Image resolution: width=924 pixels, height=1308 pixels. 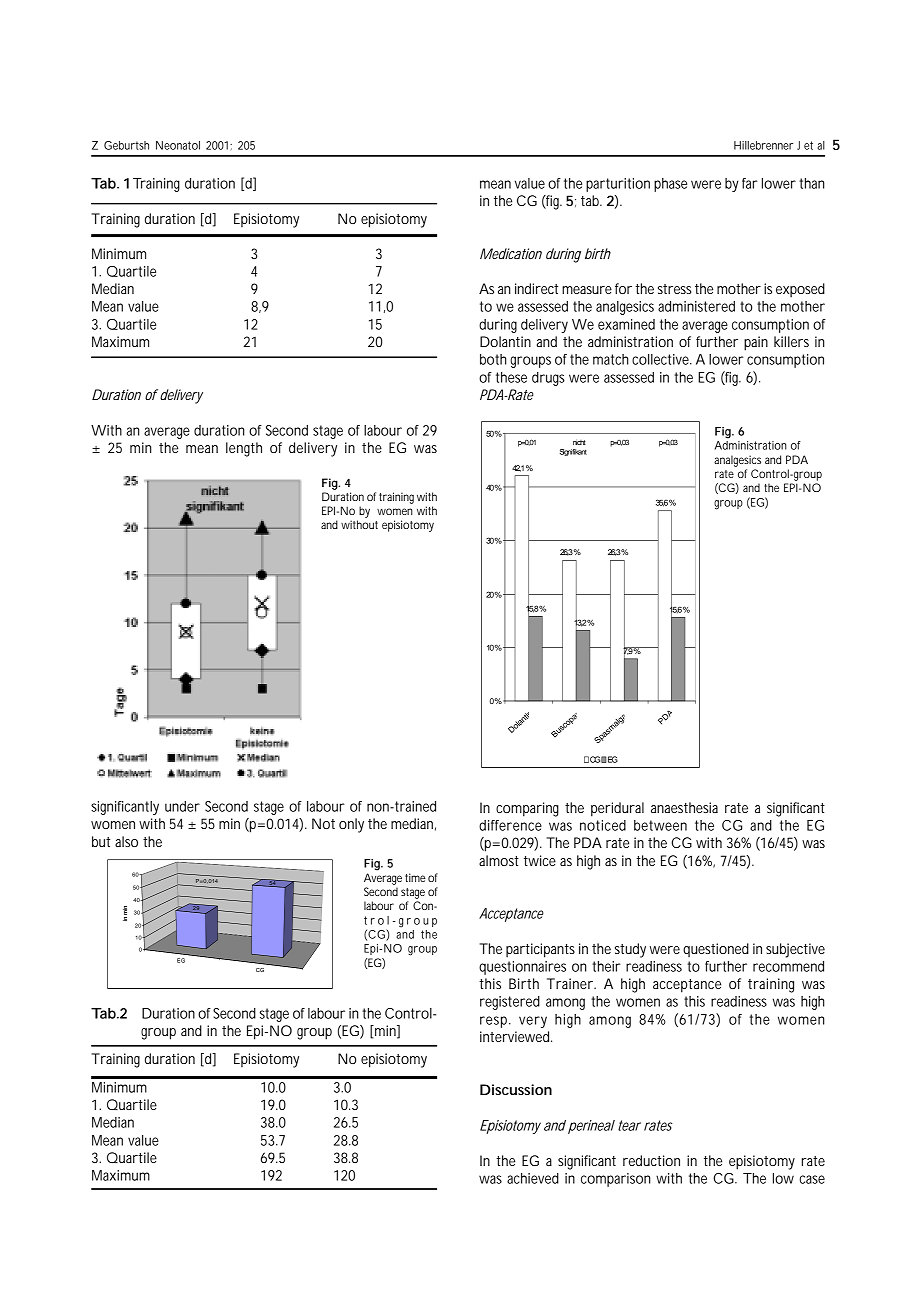 I want to click on almost, so click(x=499, y=860).
